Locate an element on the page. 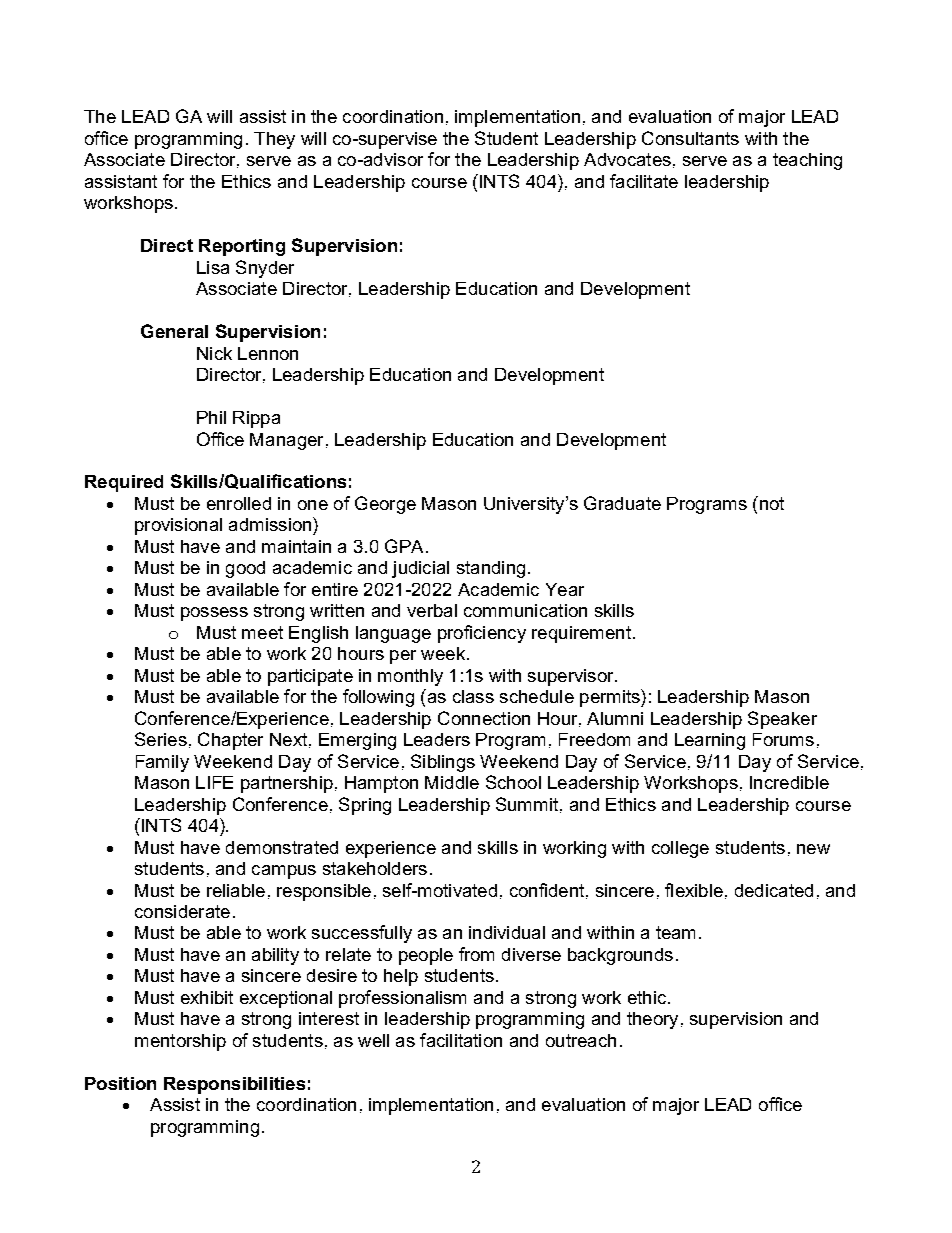 This page has width=952, height=1233. They is located at coordinates (274, 140).
